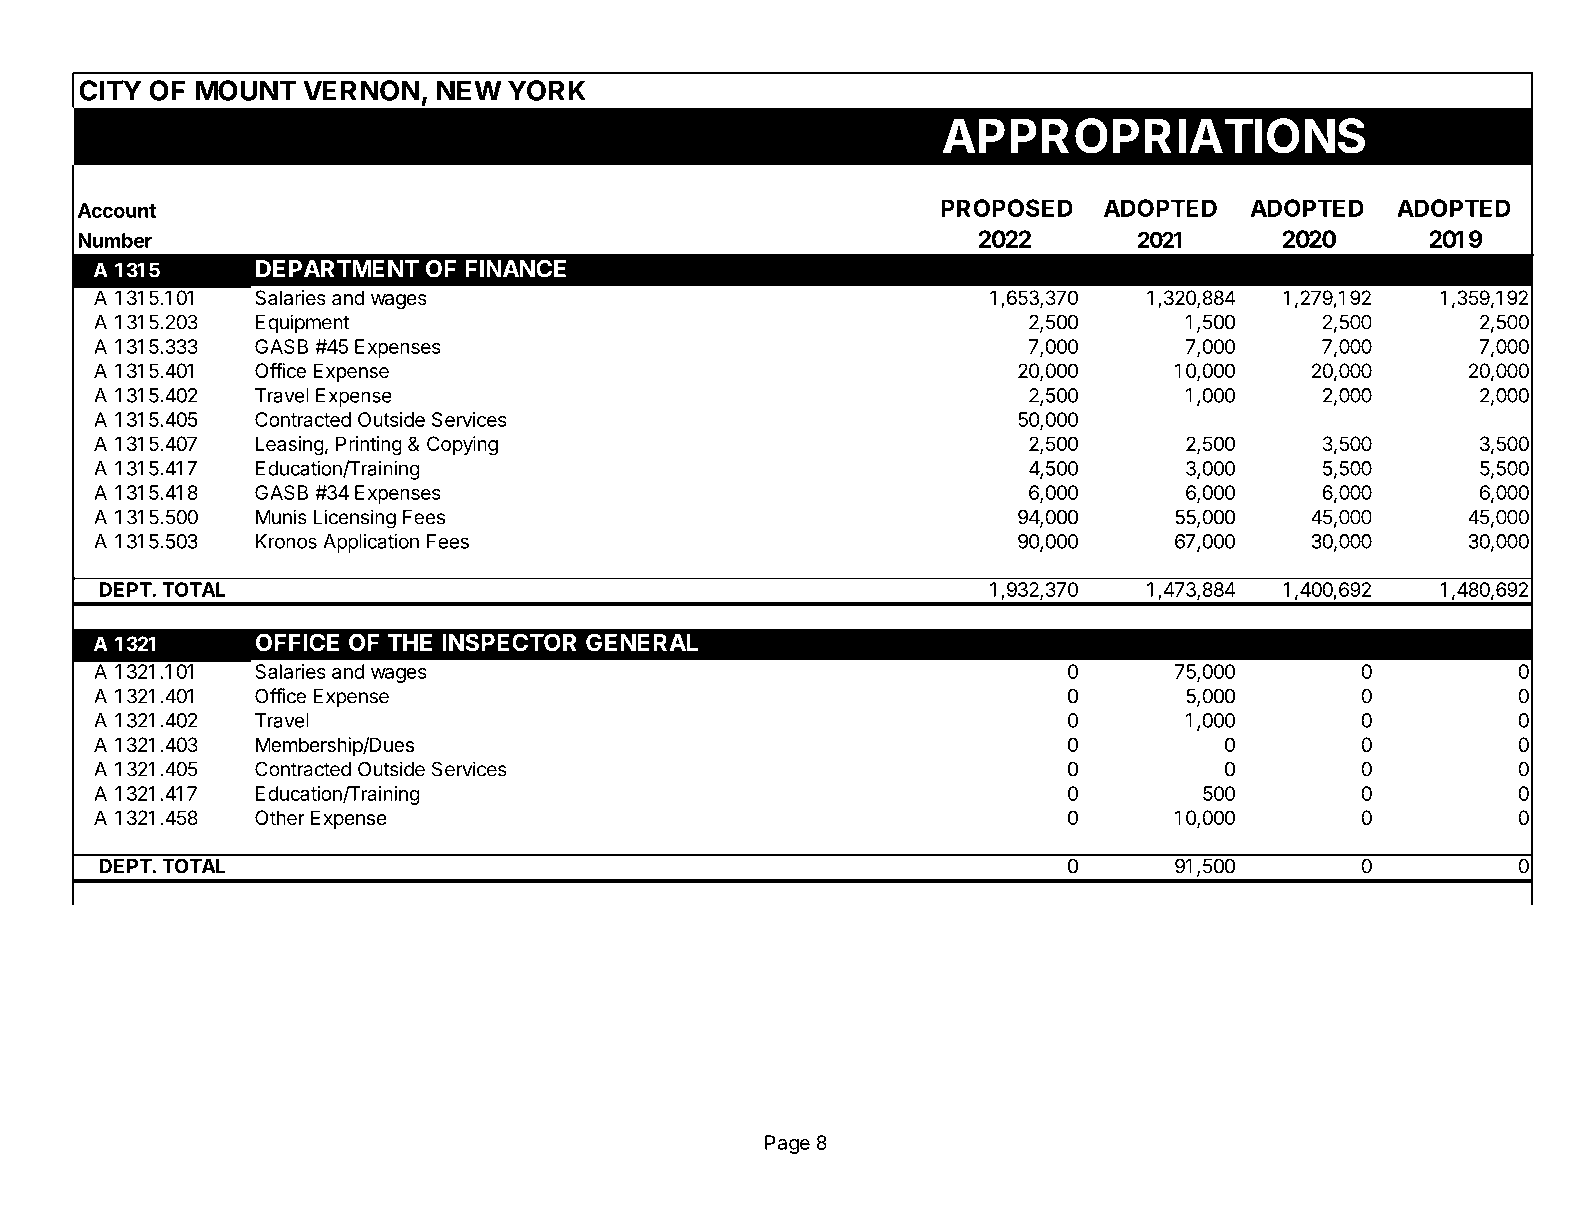 The image size is (1592, 1230). I want to click on Application, so click(371, 543).
